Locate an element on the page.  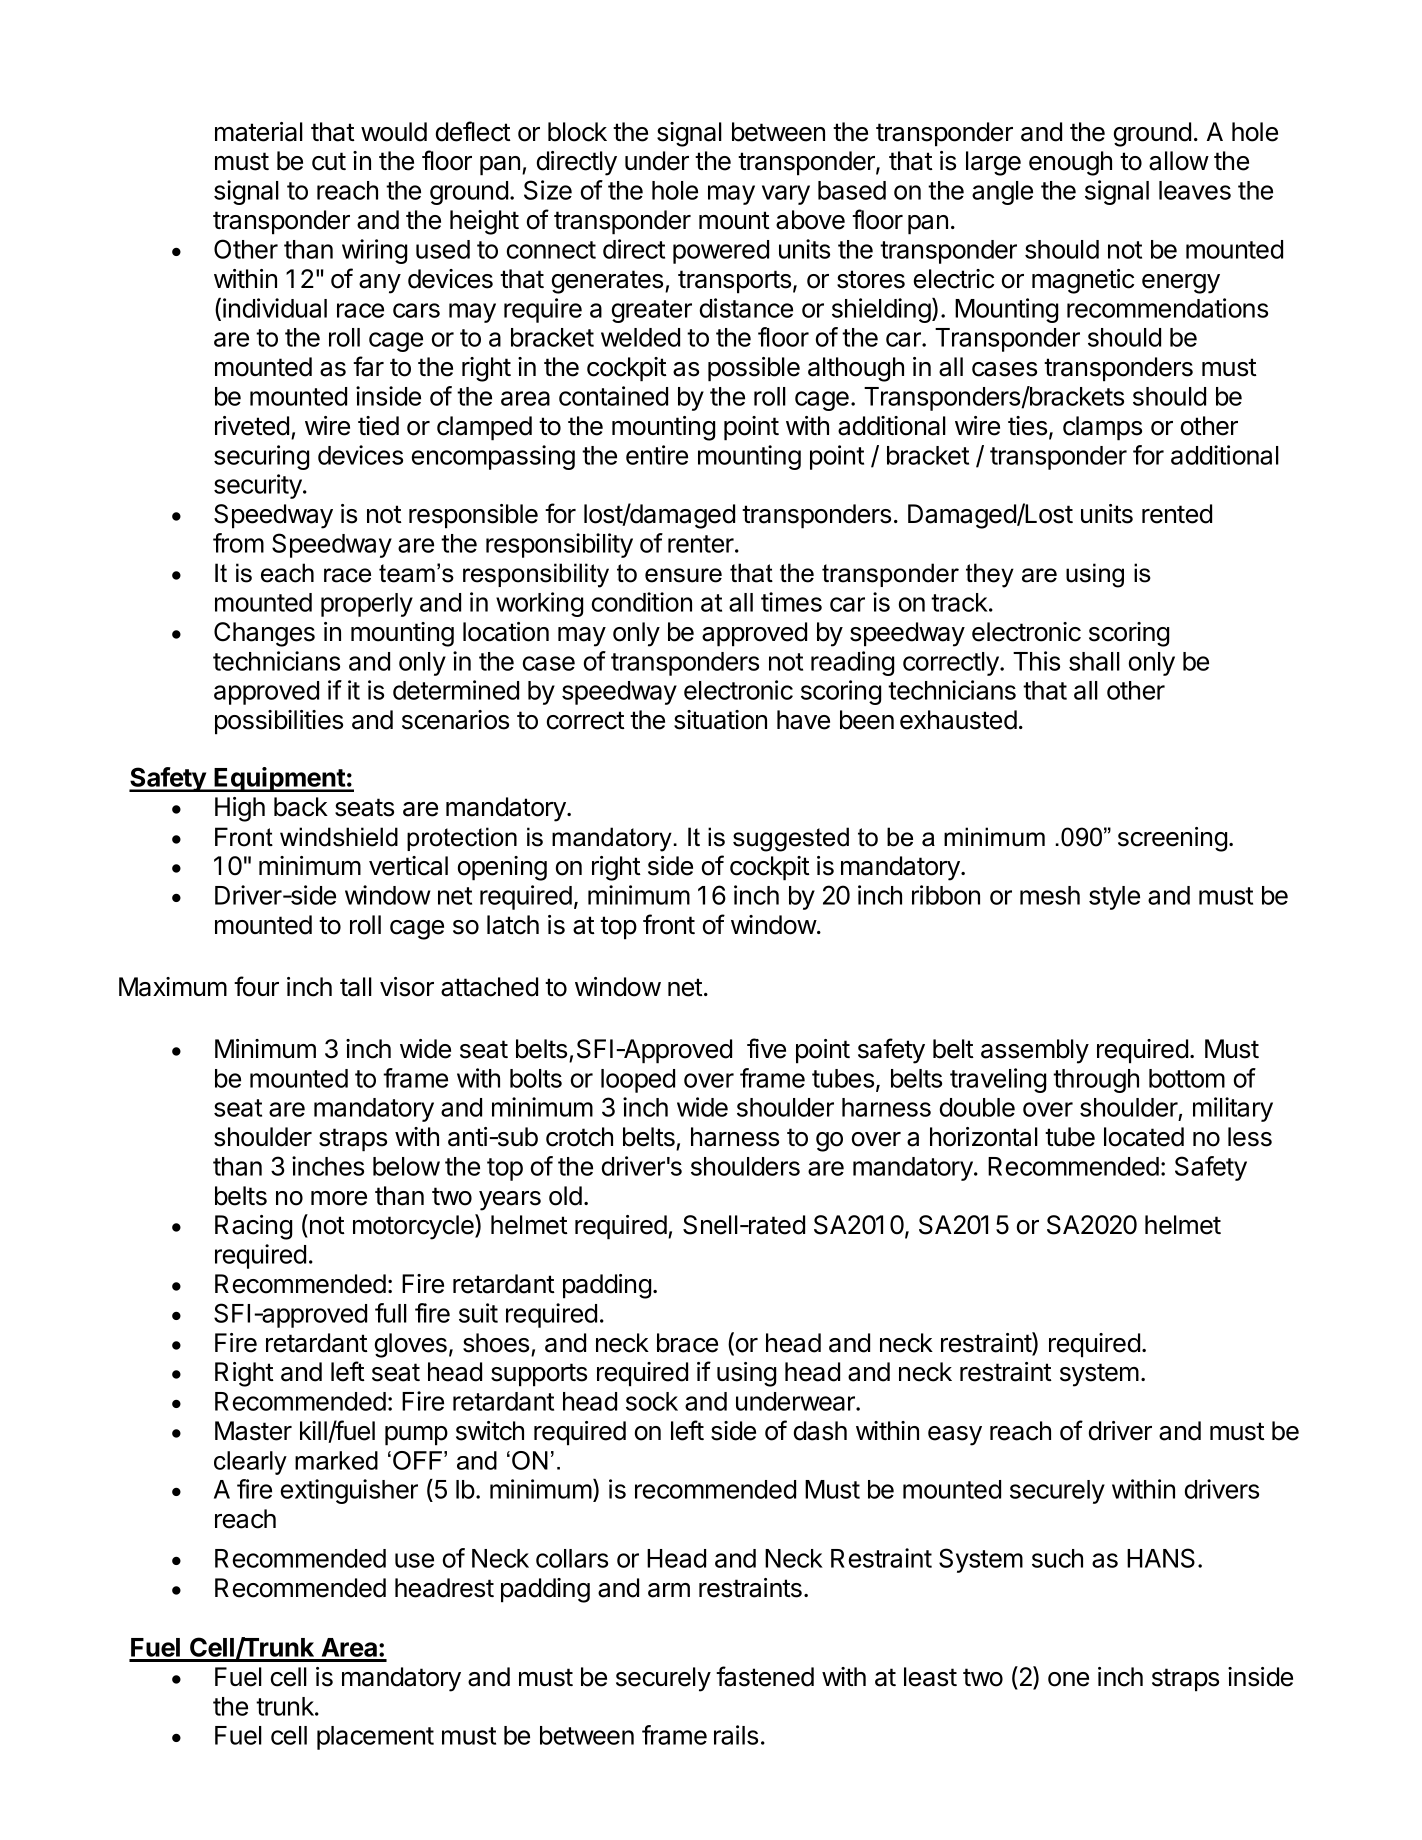
more is located at coordinates (339, 1198).
